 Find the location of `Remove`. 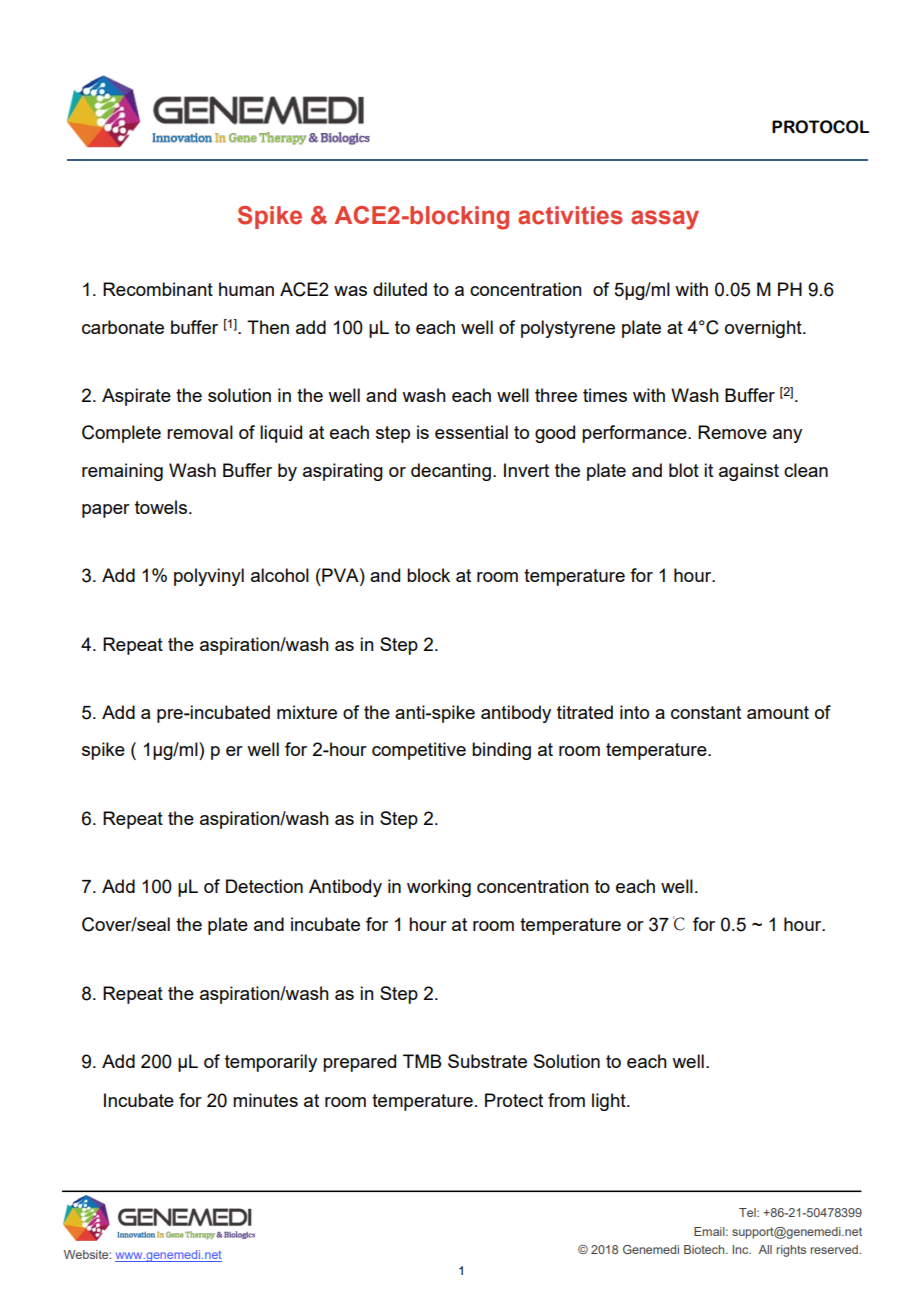

Remove is located at coordinates (732, 432).
